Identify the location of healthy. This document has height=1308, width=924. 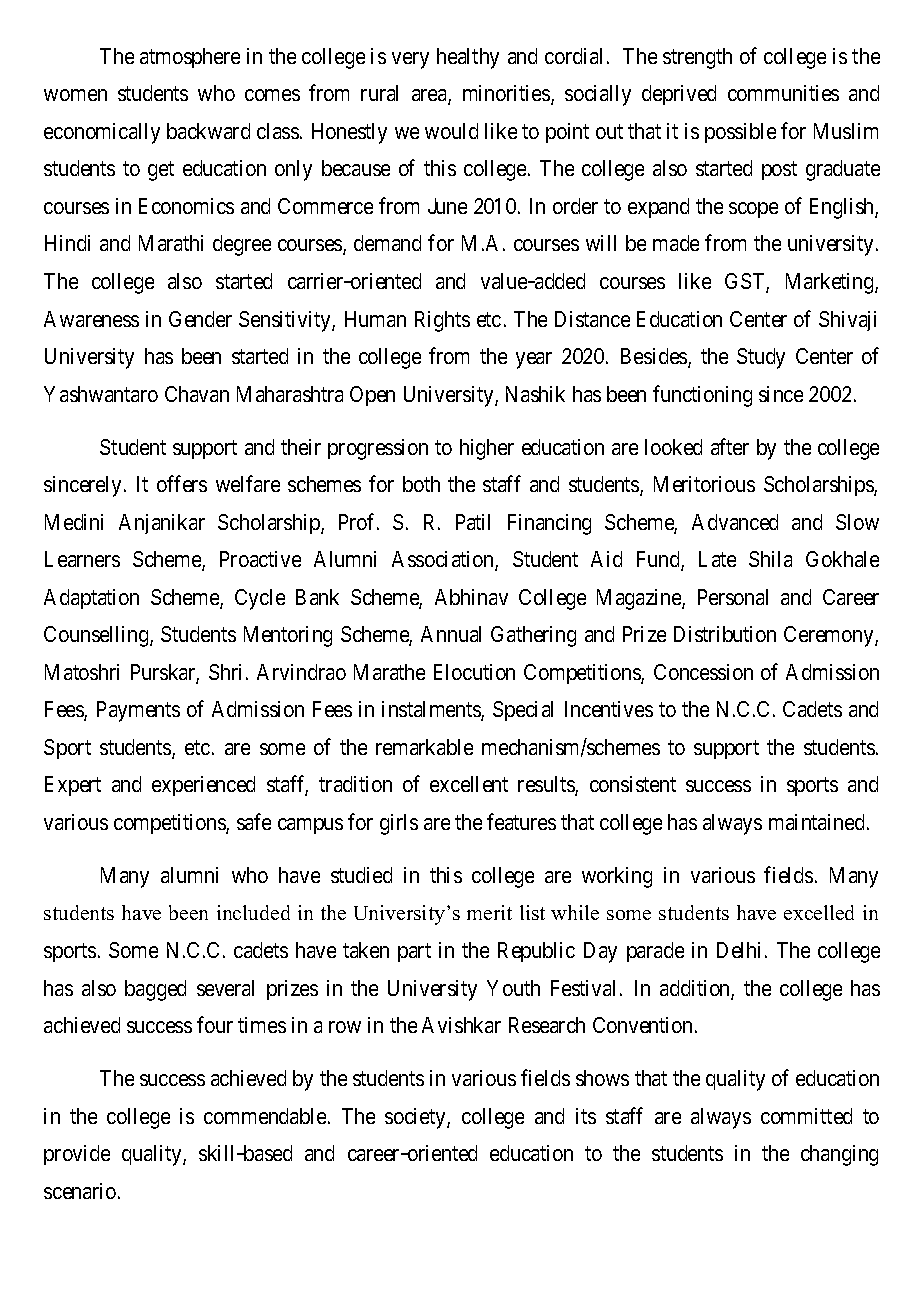
(468, 58).
